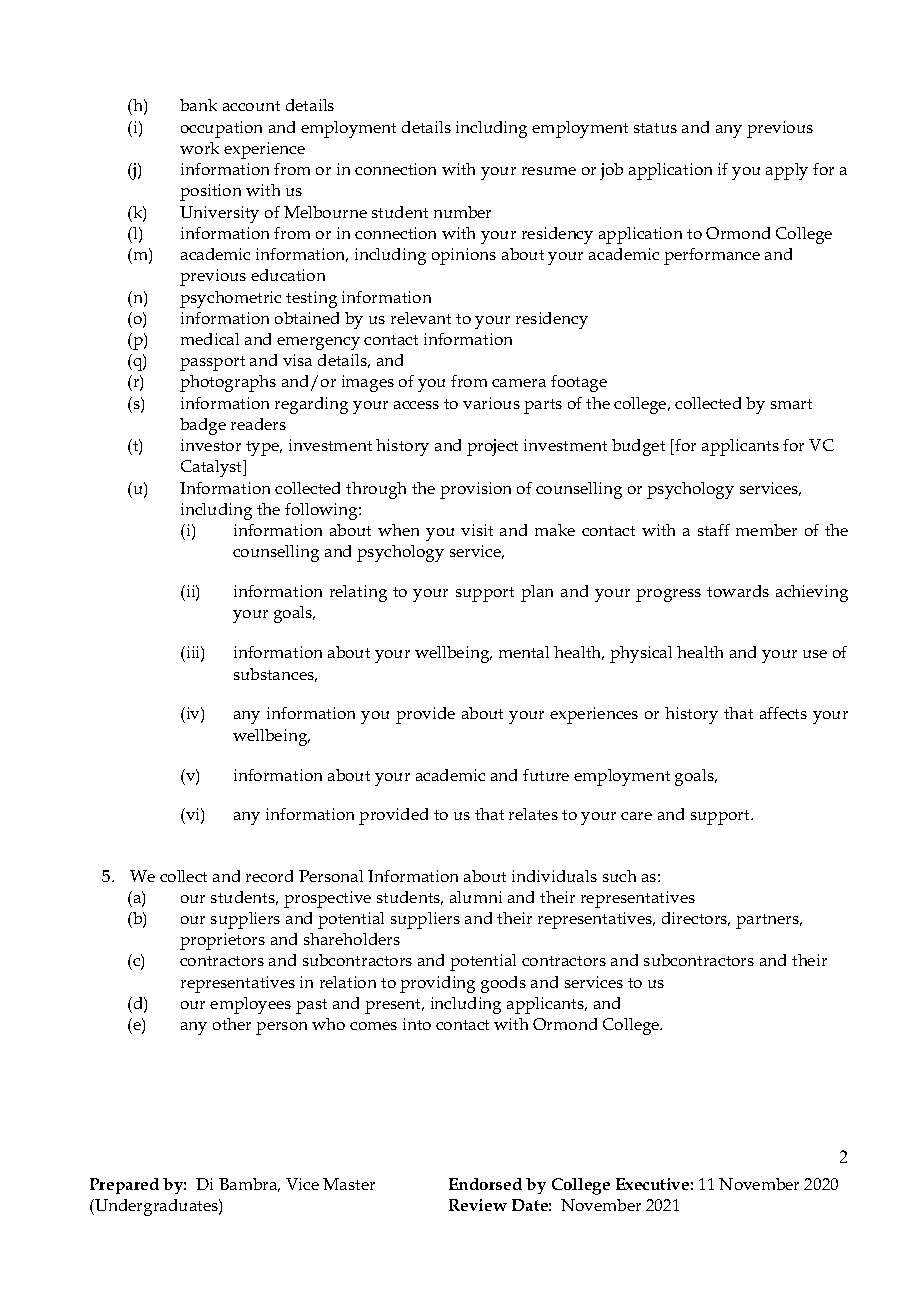 The image size is (924, 1308). I want to click on various, so click(491, 403).
